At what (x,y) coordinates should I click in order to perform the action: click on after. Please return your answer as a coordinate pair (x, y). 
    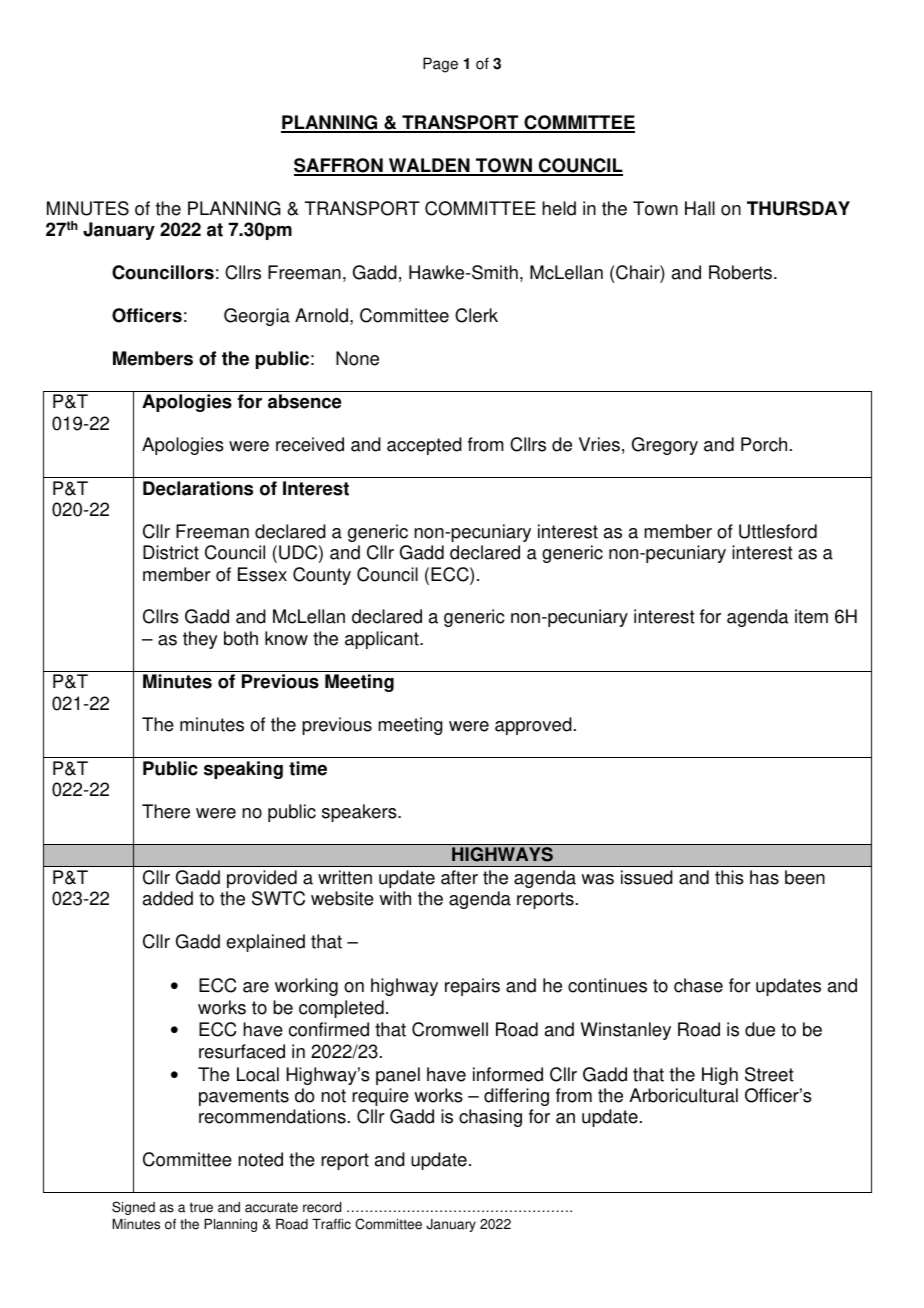
    Looking at the image, I should click on (459, 877).
